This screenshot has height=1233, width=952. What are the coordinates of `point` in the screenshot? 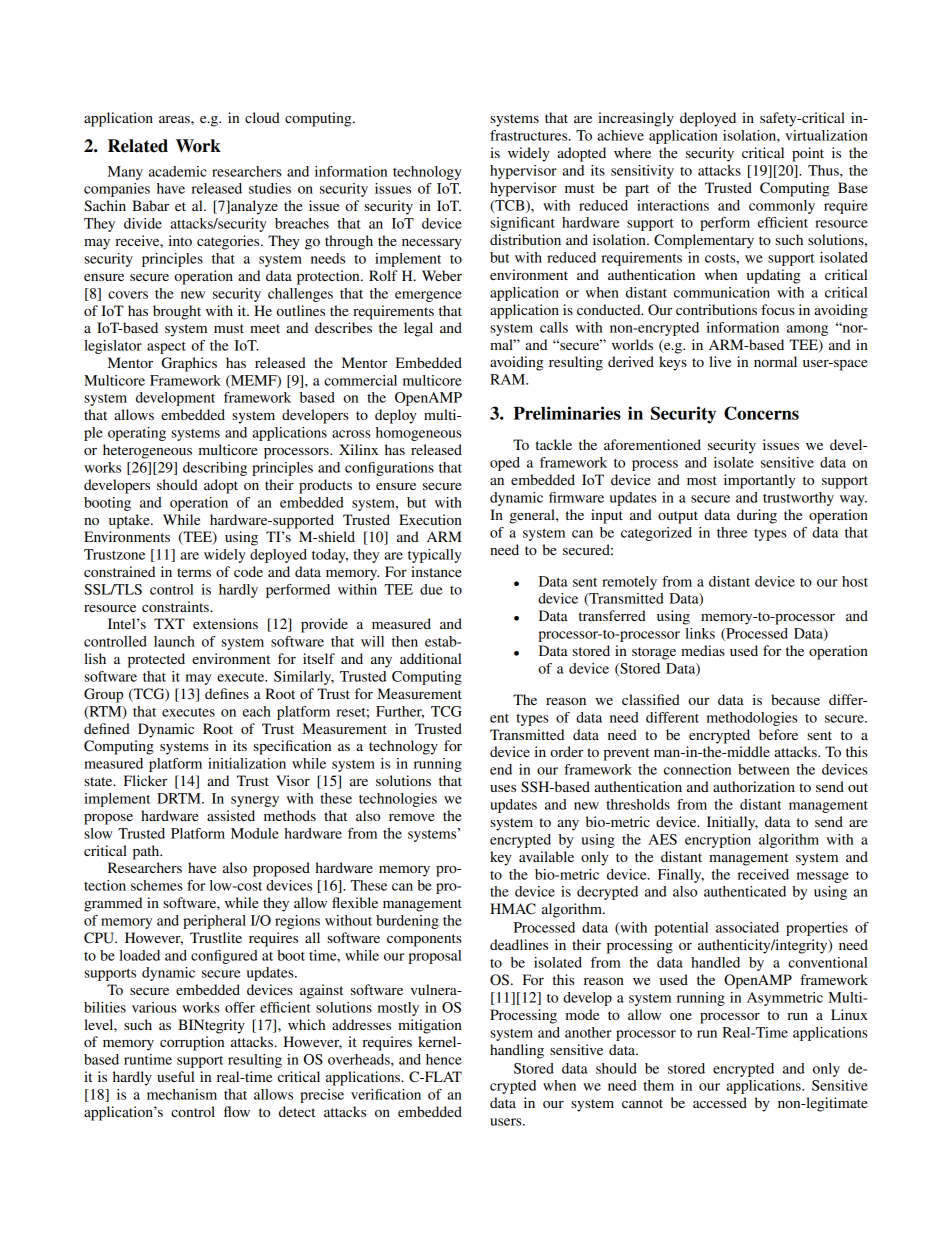 It's located at (808, 154).
